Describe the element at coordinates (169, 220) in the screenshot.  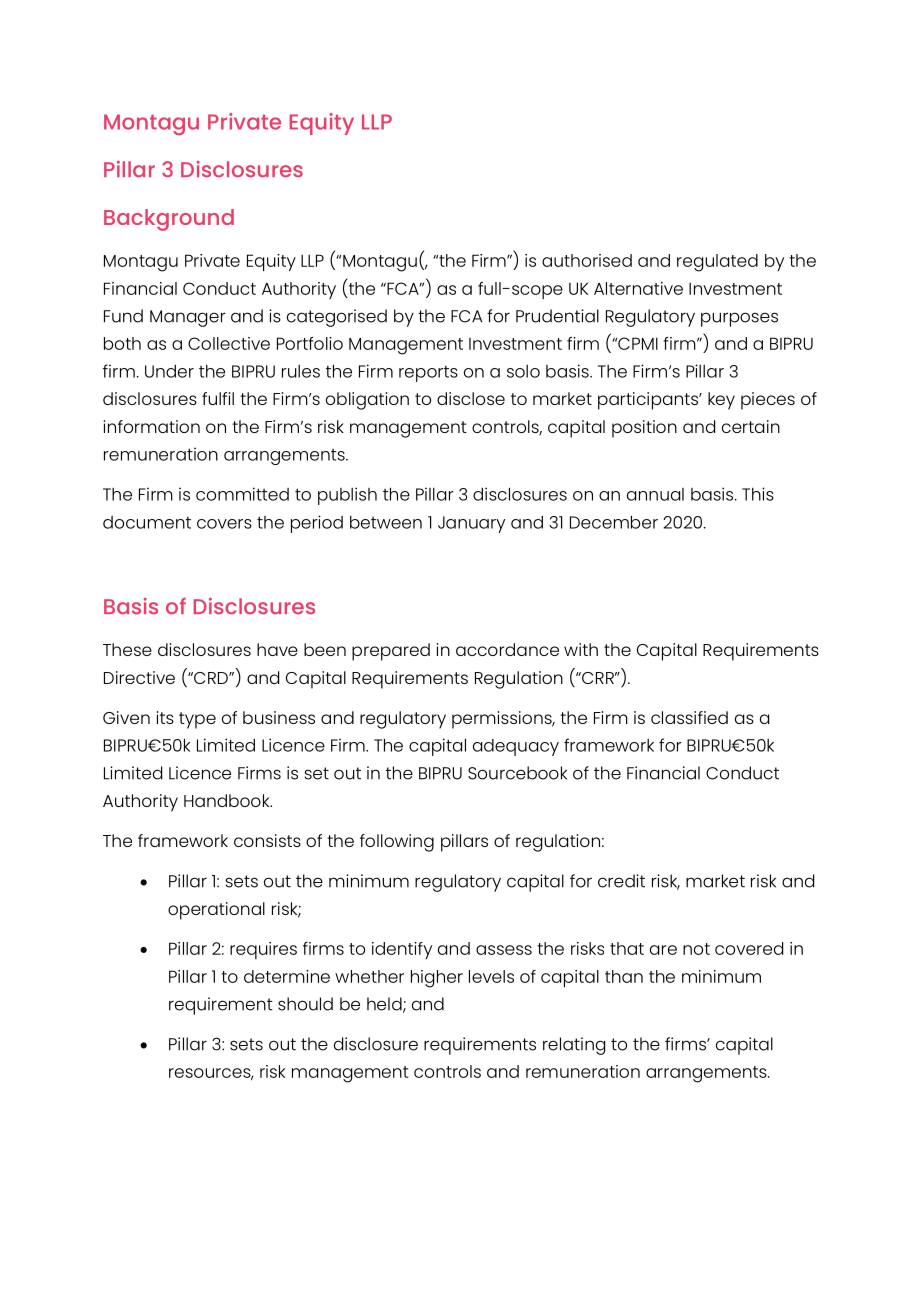
I see `Background` at that location.
